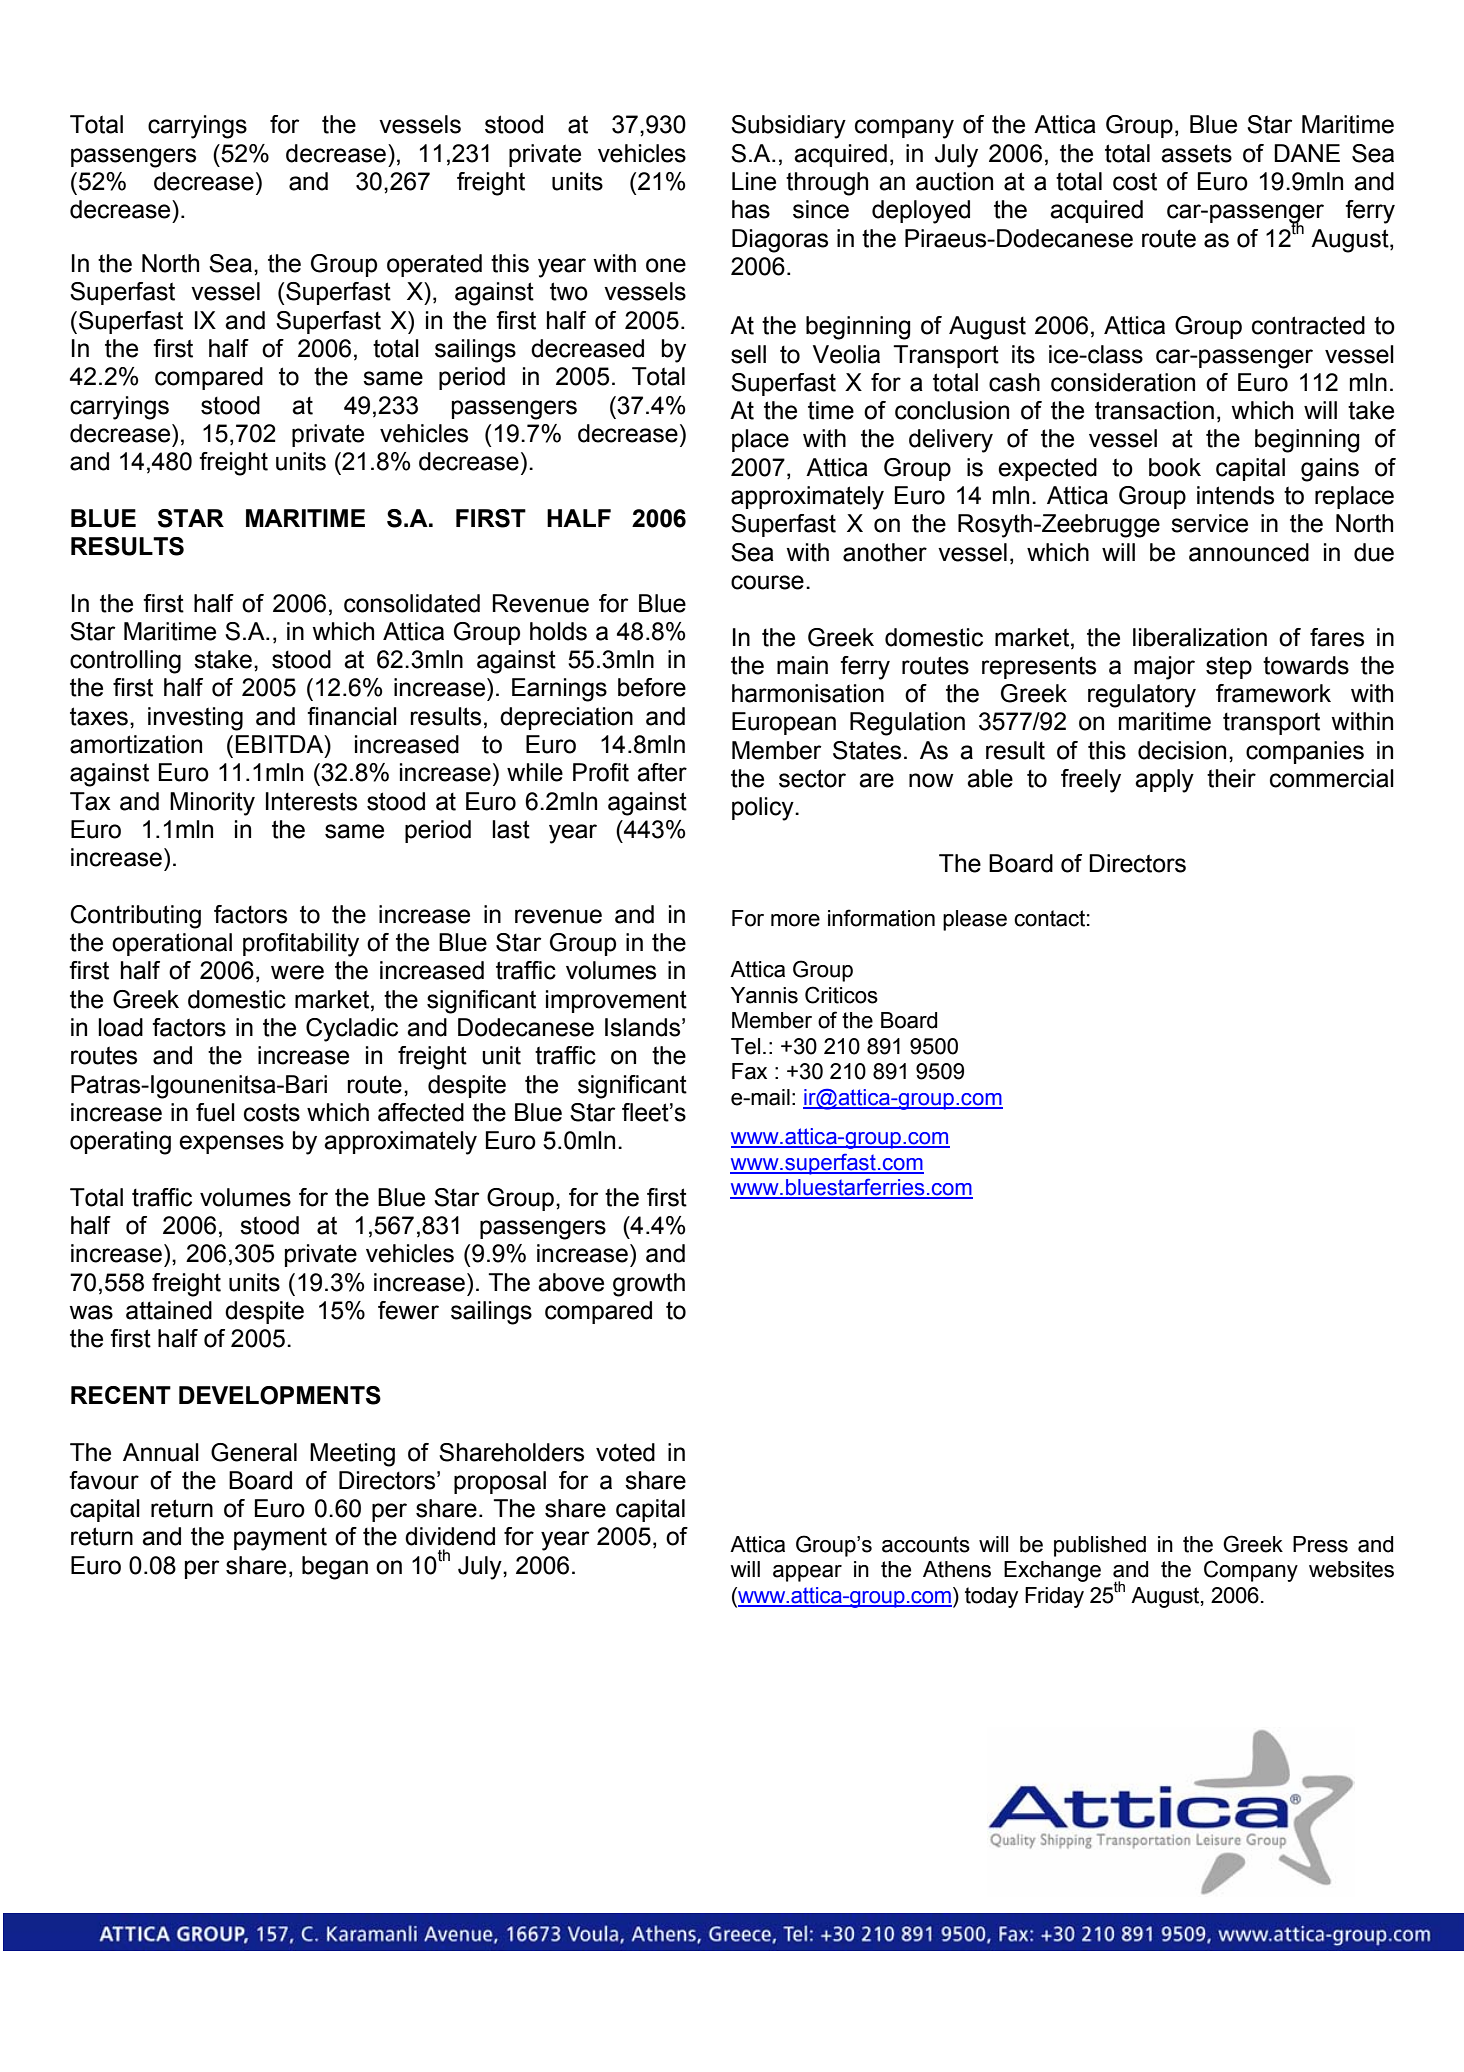 The height and width of the document is (2072, 1464). What do you see at coordinates (749, 1071) in the document?
I see `Fax` at bounding box center [749, 1071].
